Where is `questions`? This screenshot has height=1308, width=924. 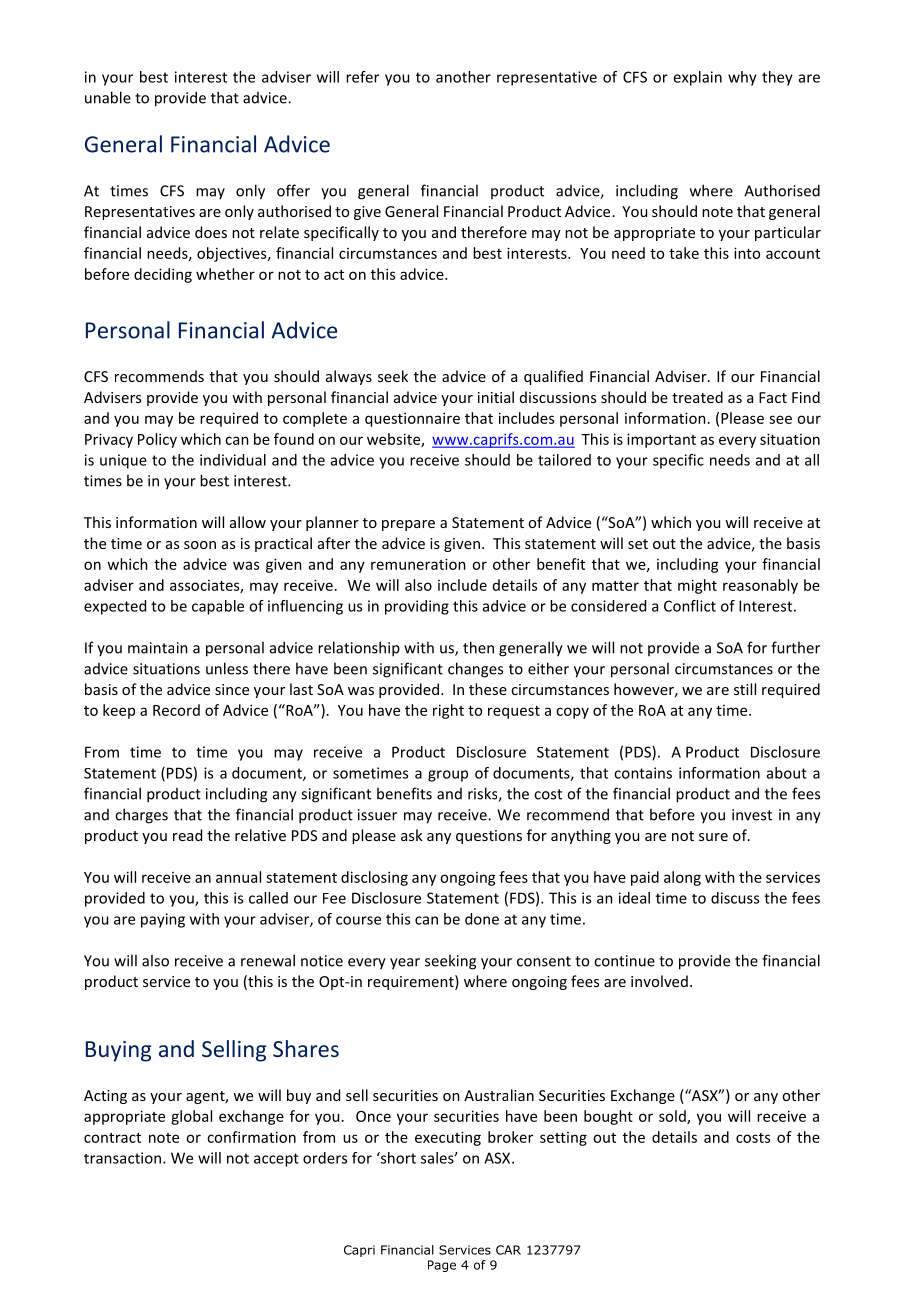 questions is located at coordinates (489, 837).
